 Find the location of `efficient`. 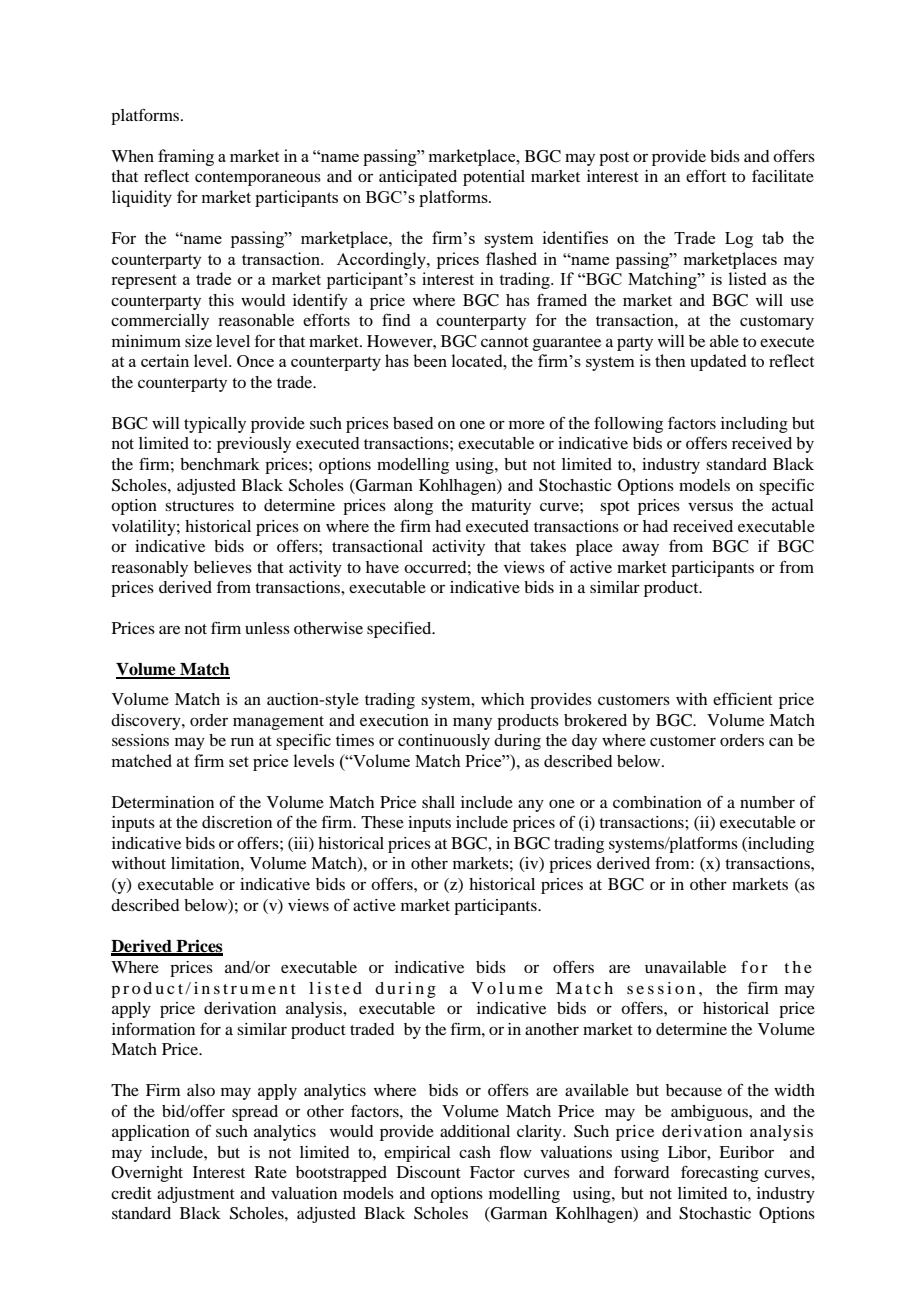

efficient is located at coordinates (743, 698).
